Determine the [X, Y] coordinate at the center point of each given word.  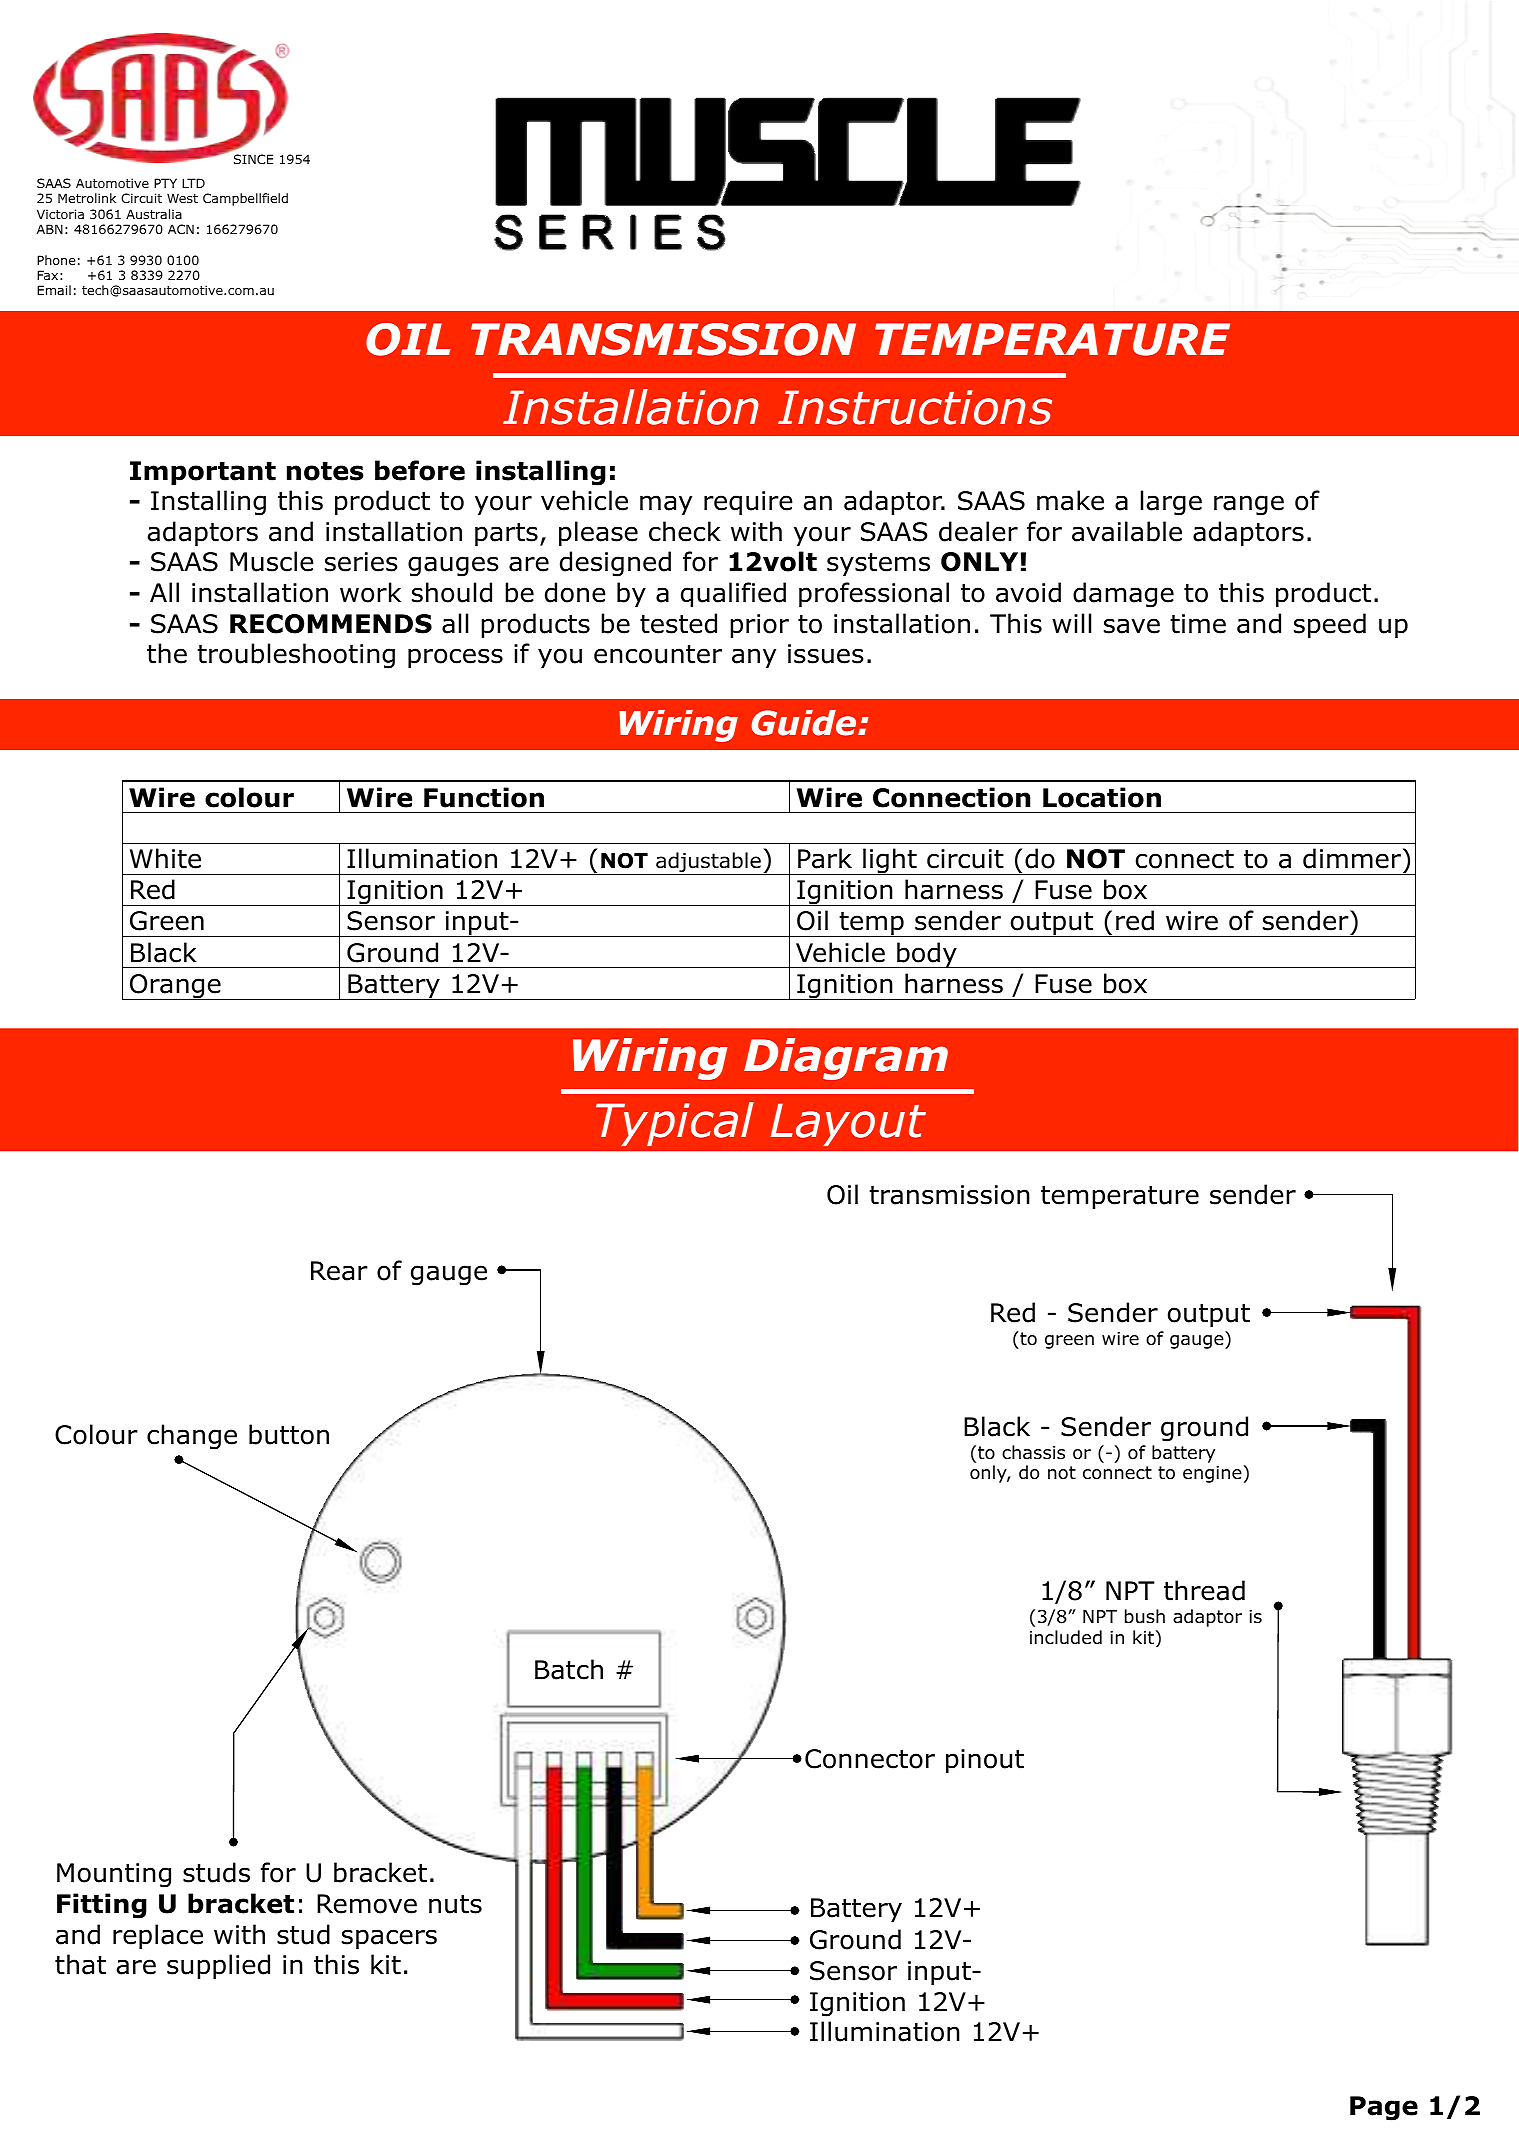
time [1198, 624]
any [754, 658]
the [167, 653]
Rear [339, 1271]
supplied [218, 1966]
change [192, 1437]
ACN [181, 229]
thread [1204, 1590]
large [1171, 503]
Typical [675, 1124]
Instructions [915, 407]
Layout [848, 1124]
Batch [569, 1669]
